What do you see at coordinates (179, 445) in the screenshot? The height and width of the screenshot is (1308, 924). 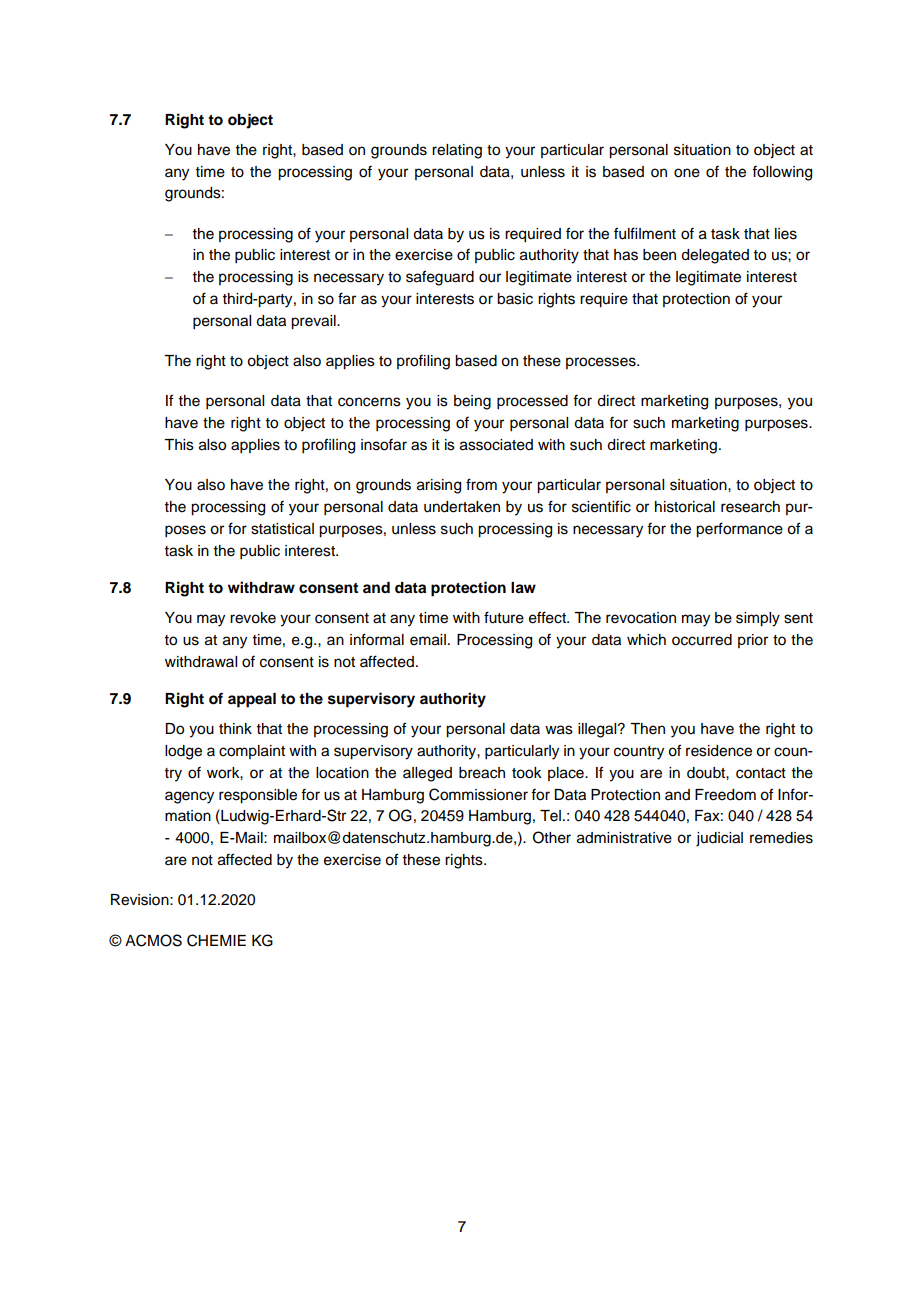 I see `This` at bounding box center [179, 445].
